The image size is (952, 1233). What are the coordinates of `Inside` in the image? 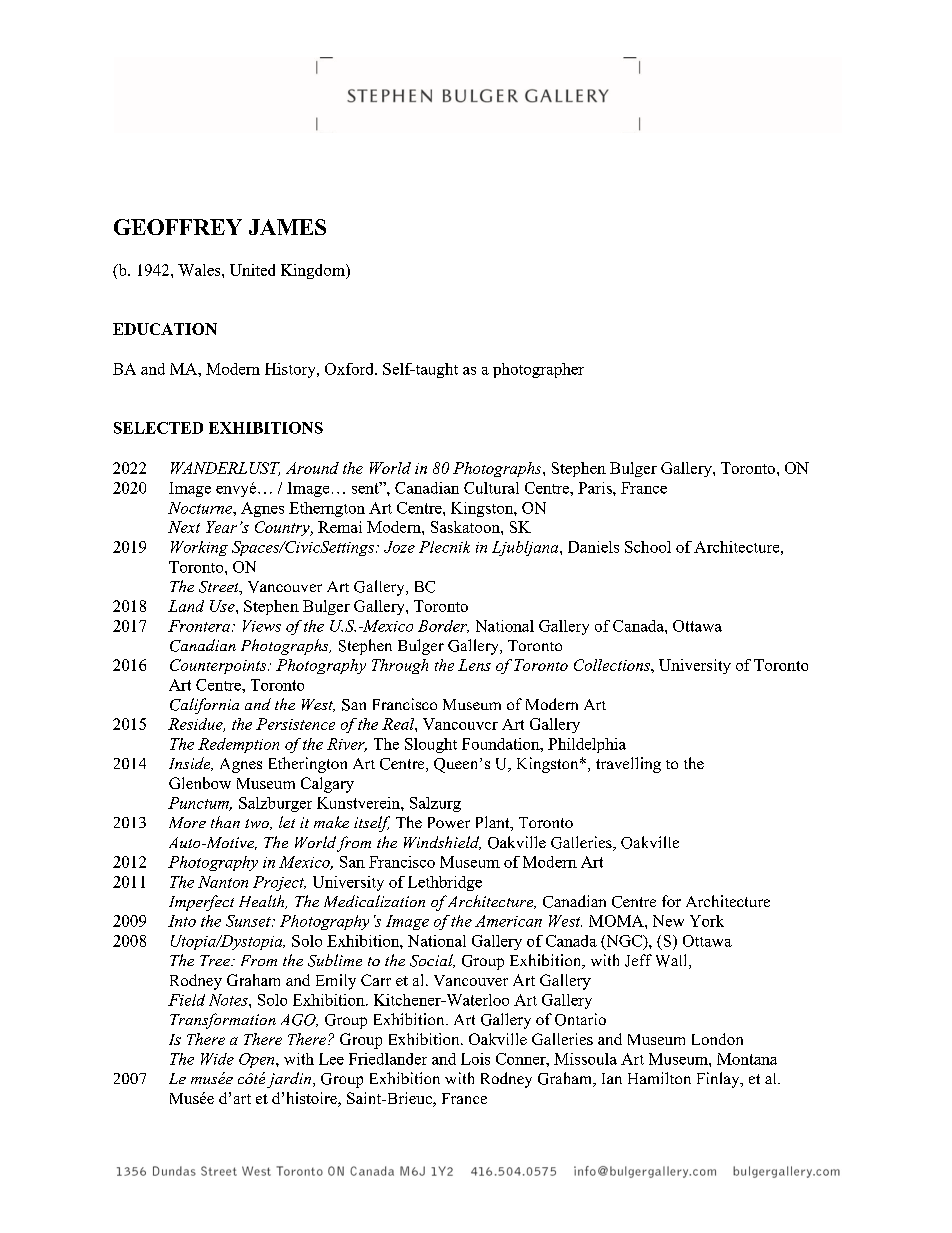 It's located at (191, 764).
